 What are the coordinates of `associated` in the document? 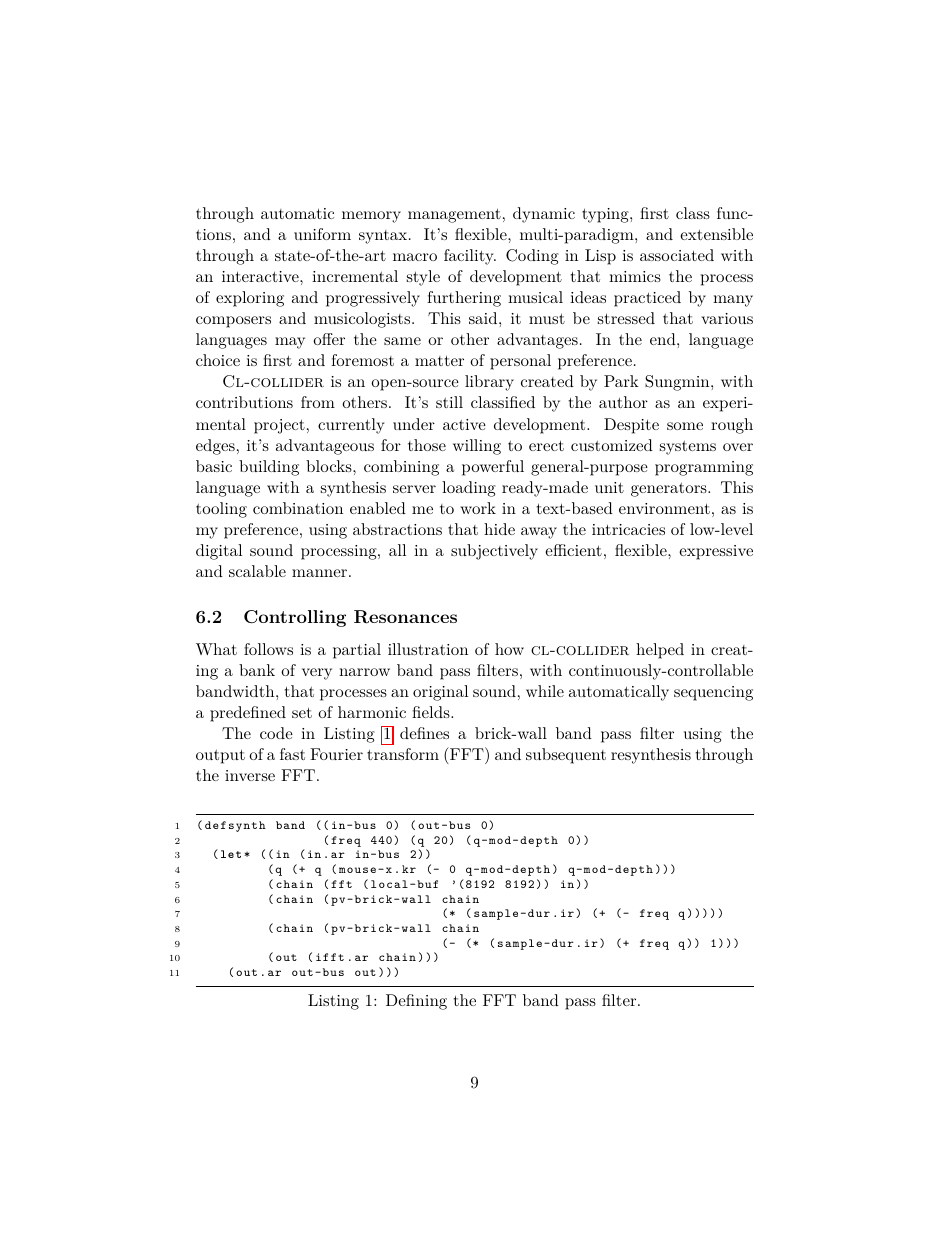 It's located at (677, 255).
